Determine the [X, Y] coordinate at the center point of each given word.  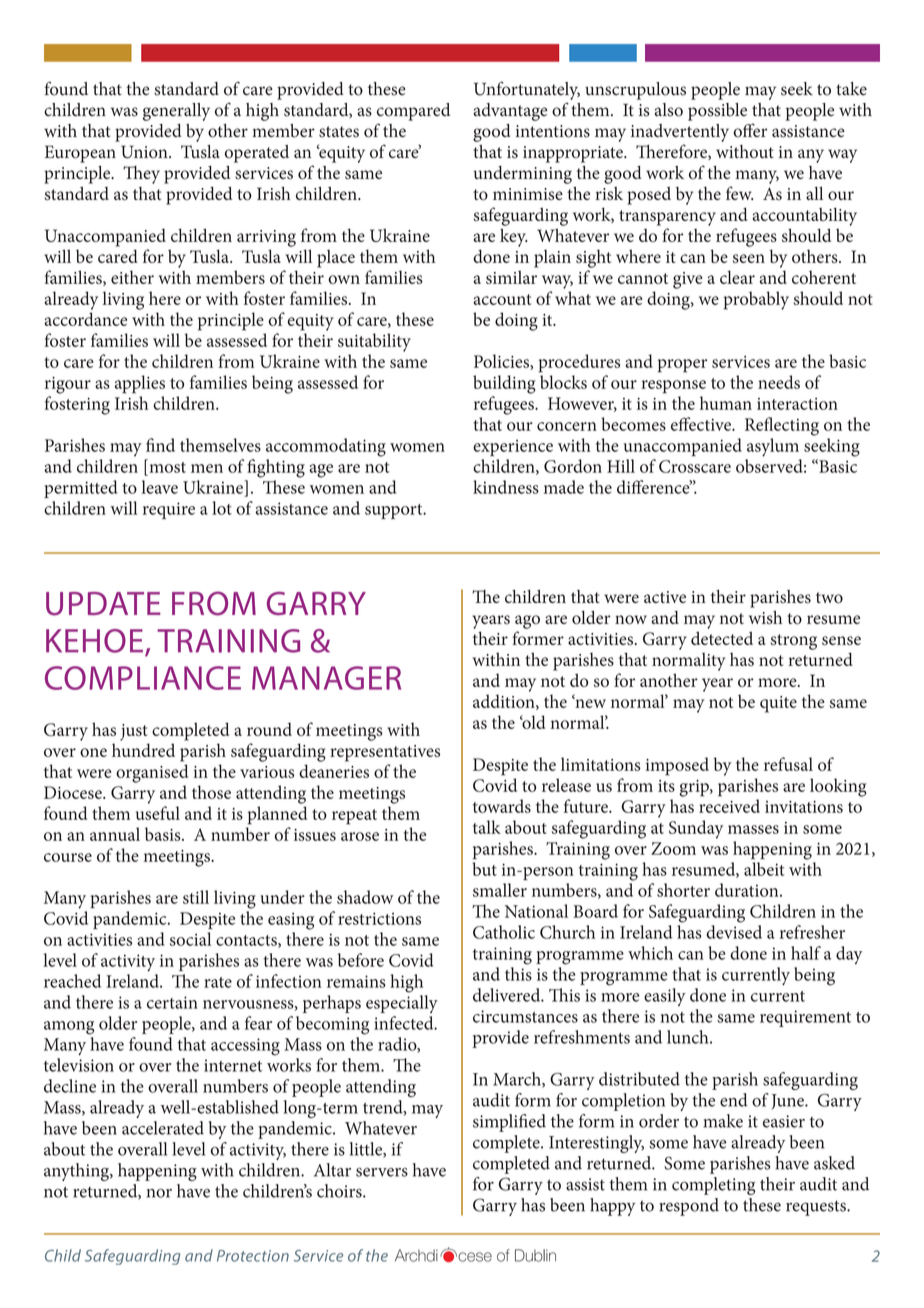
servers [382, 1172]
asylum [773, 447]
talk [487, 827]
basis [164, 834]
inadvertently [680, 133]
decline [70, 1086]
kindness [506, 487]
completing [713, 1186]
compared [413, 112]
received [729, 806]
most [166, 466]
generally [176, 112]
